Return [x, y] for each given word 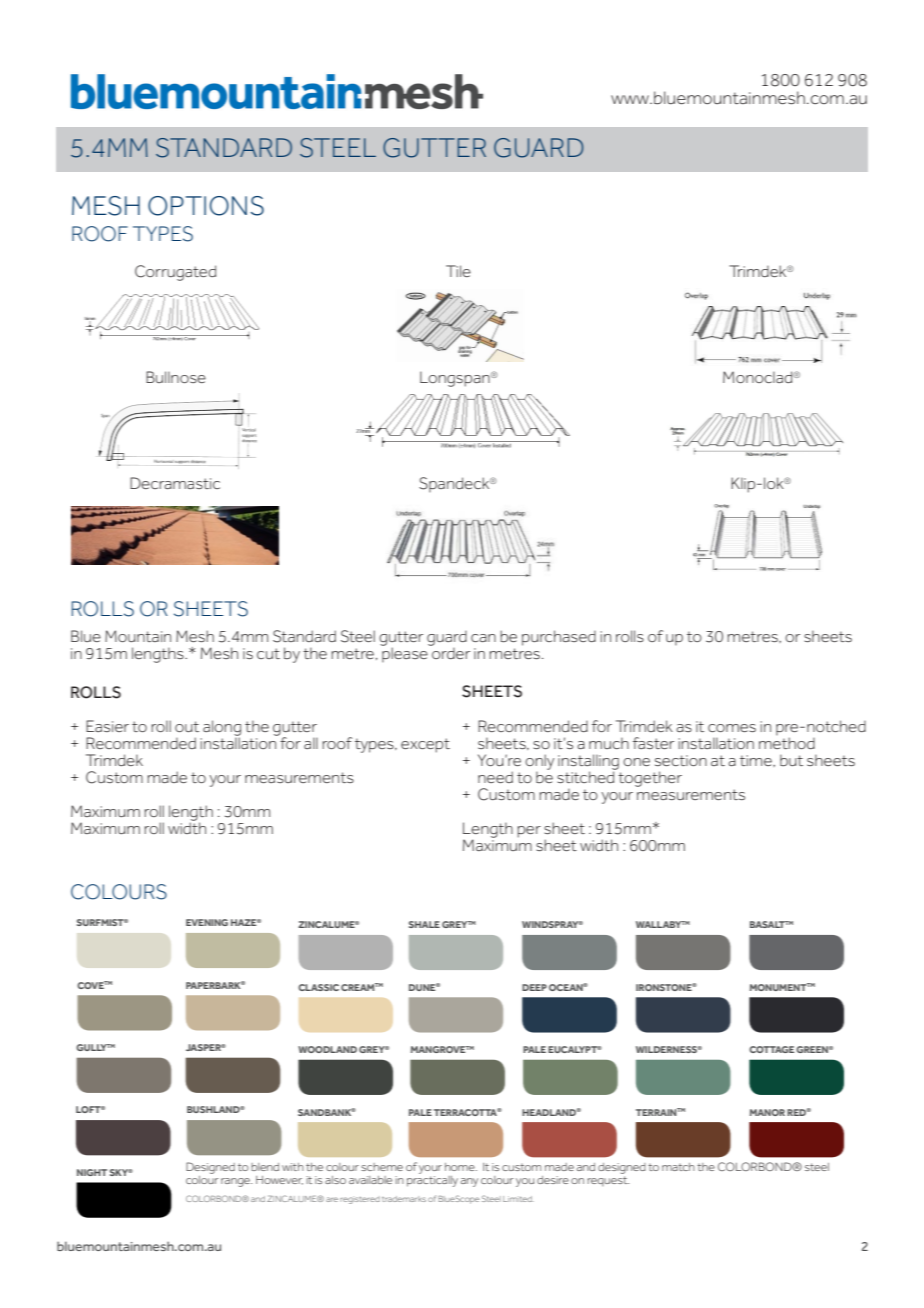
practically [432, 1180]
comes [732, 728]
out [187, 726]
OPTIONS [206, 206]
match [678, 1167]
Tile [458, 271]
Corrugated [175, 273]
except [425, 745]
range [236, 1182]
